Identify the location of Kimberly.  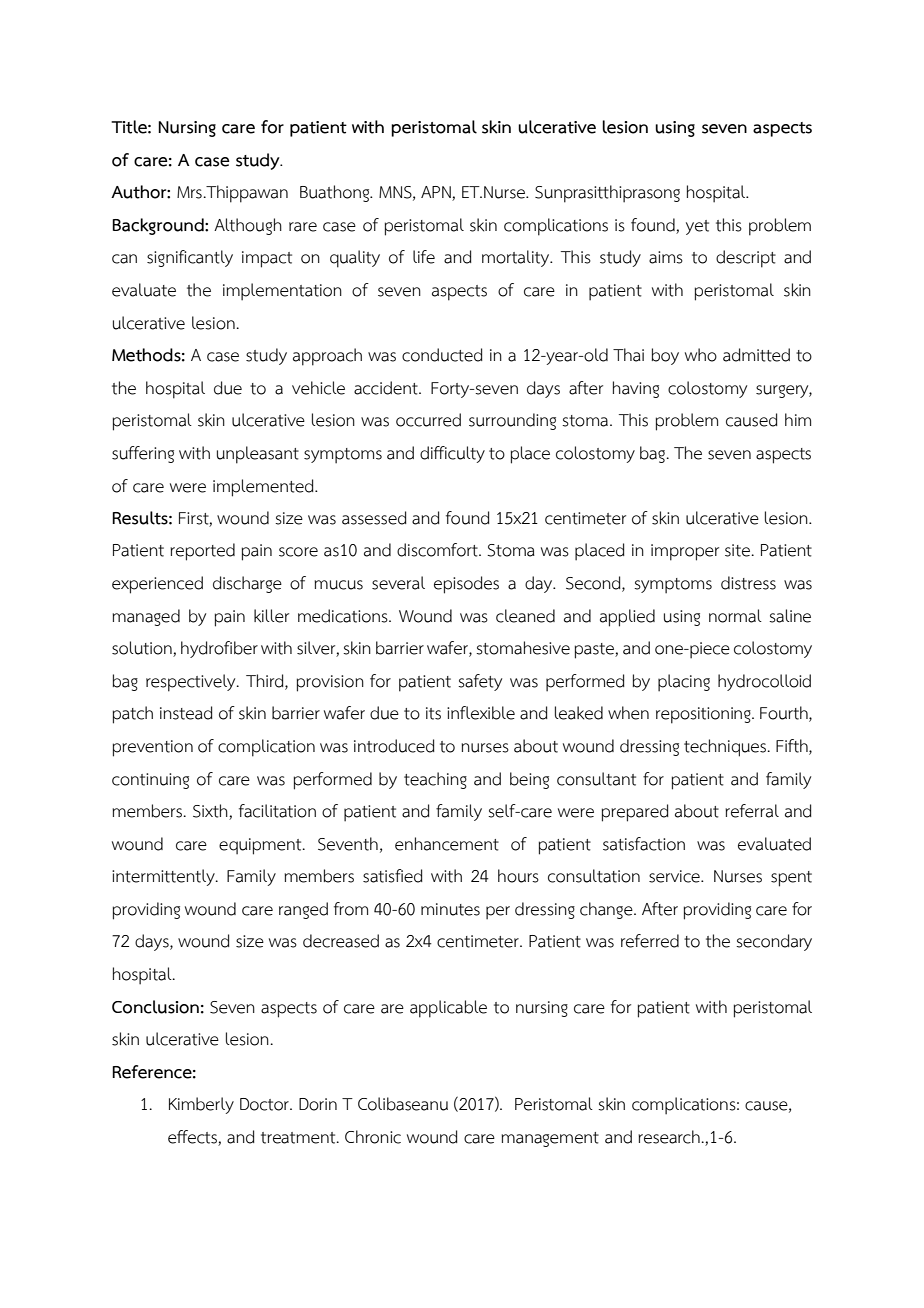
(201, 1105).
